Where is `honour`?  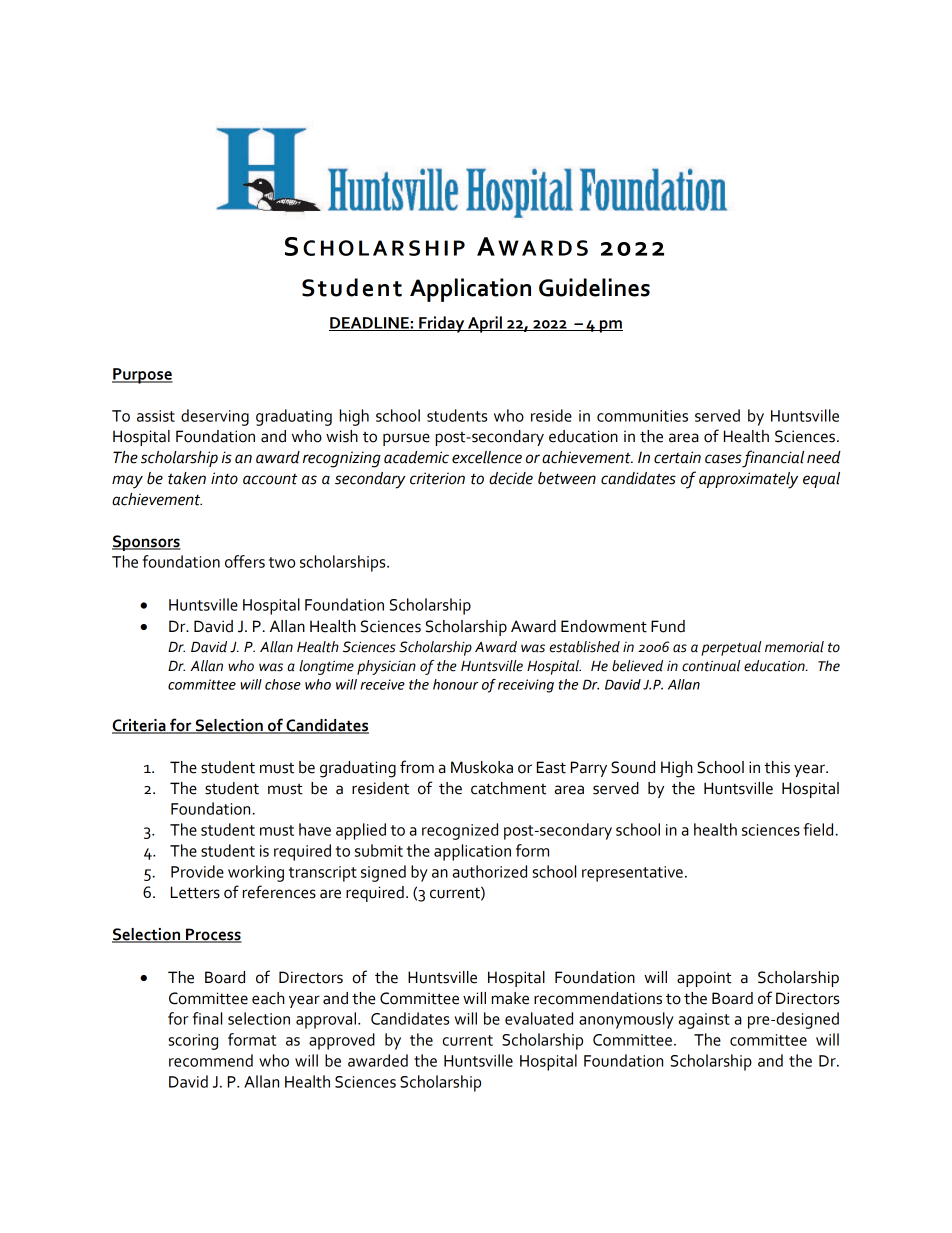
honour is located at coordinates (455, 684).
